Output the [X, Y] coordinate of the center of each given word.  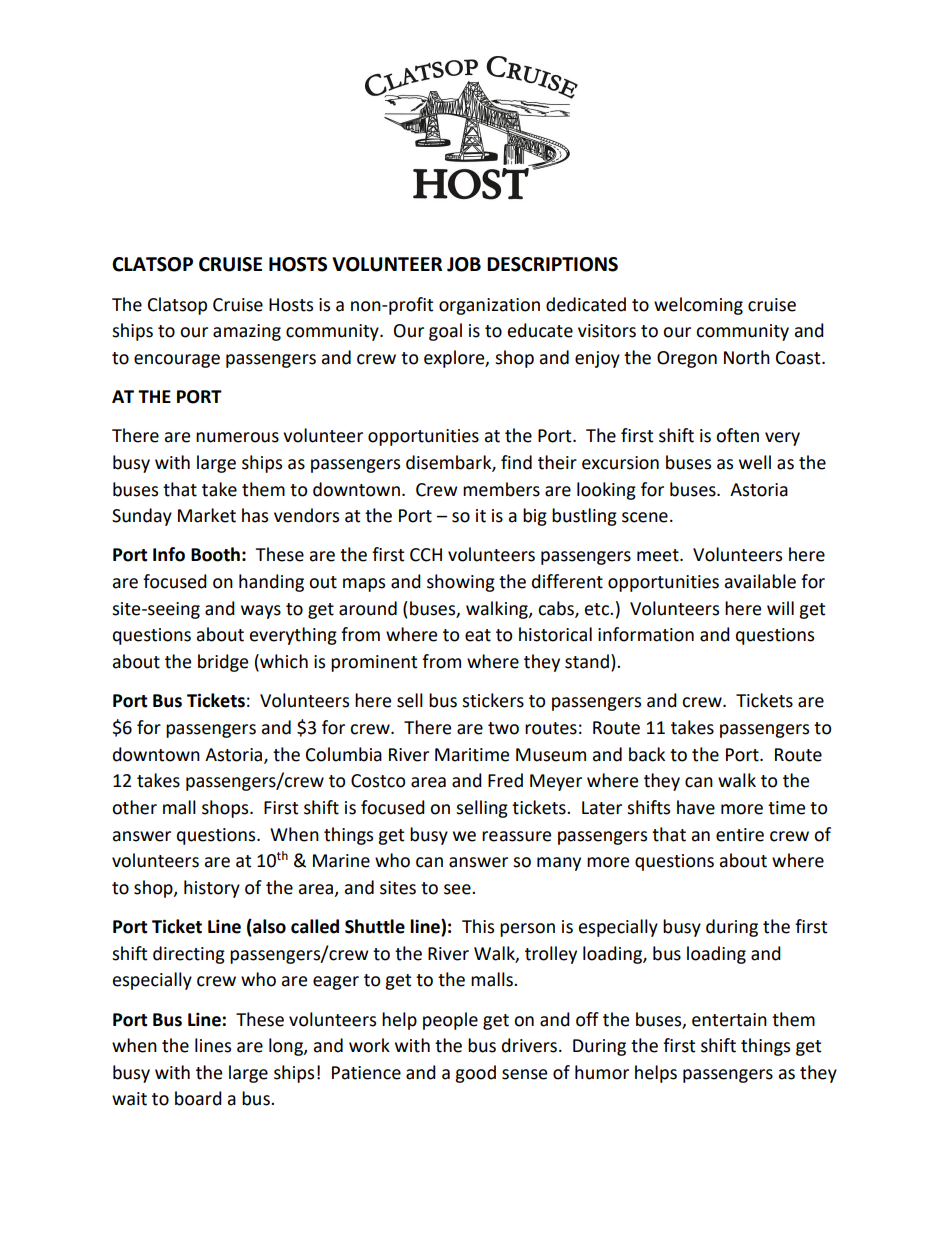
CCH [426, 555]
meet [659, 555]
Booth [215, 554]
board [198, 1098]
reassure [516, 836]
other [134, 807]
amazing [247, 332]
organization [489, 306]
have [696, 807]
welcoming [698, 306]
